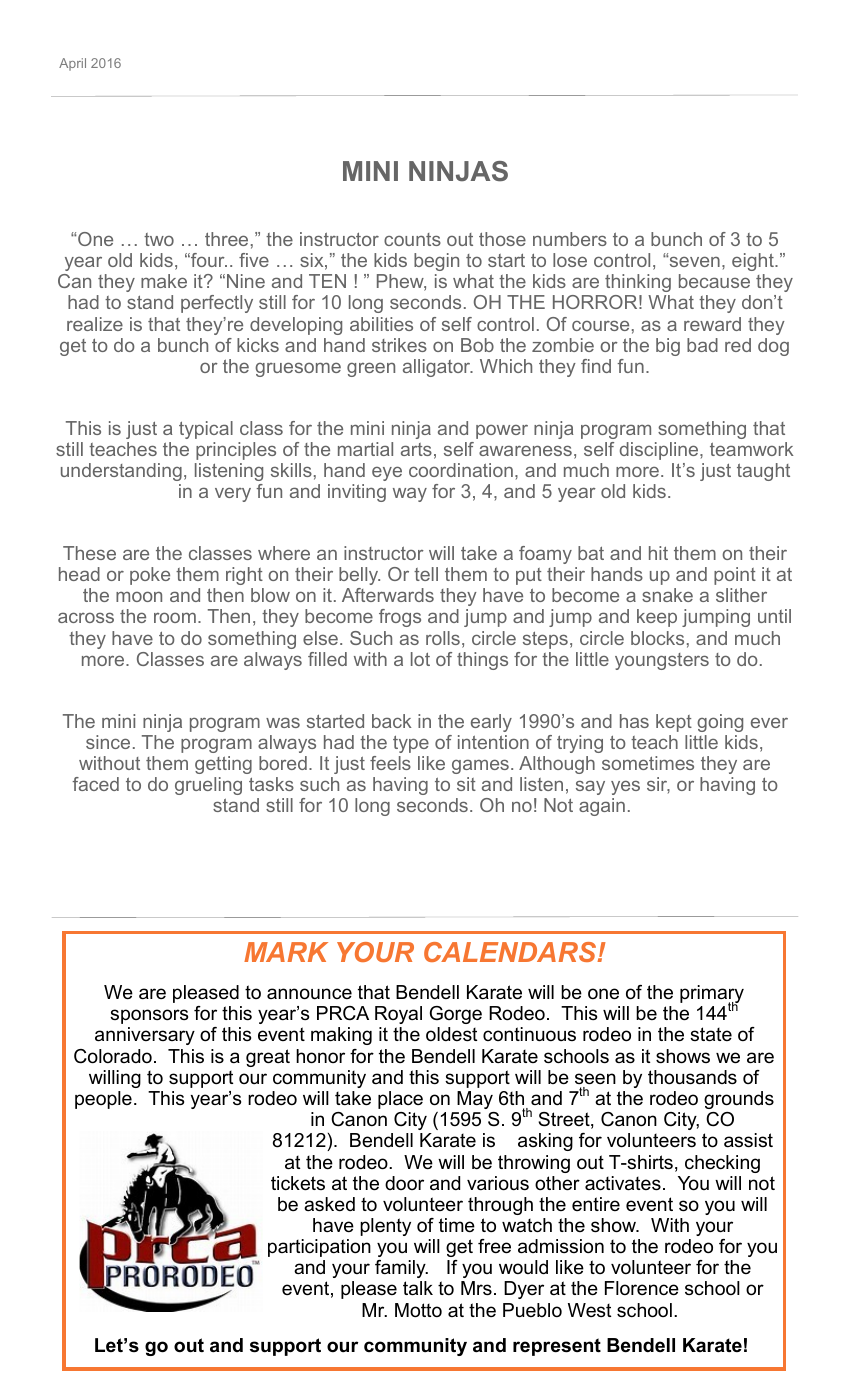 The width and height of the screenshot is (849, 1400). What do you see at coordinates (438, 368) in the screenshot?
I see `alligator` at bounding box center [438, 368].
